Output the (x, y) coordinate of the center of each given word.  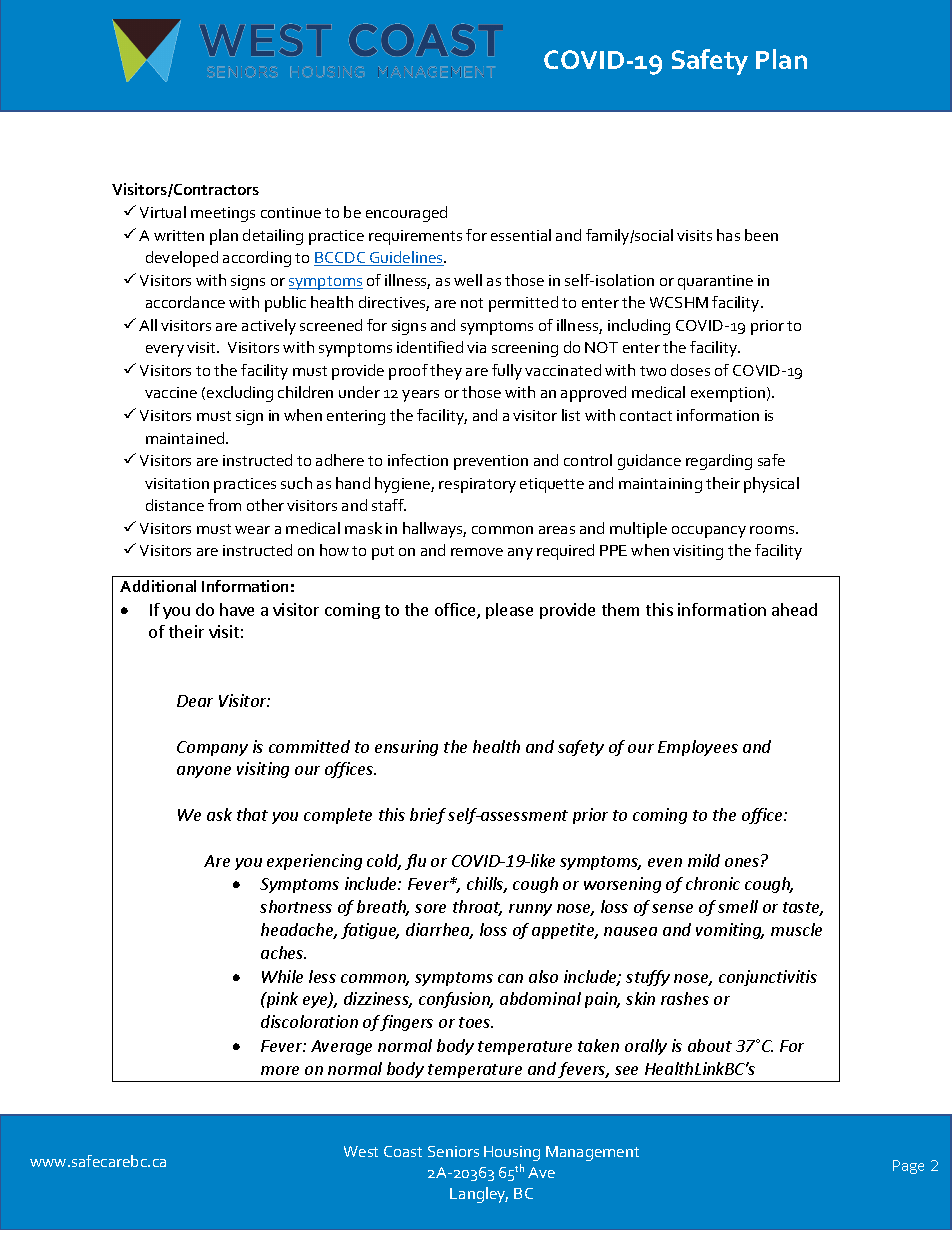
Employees (698, 748)
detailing (273, 237)
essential (521, 235)
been (761, 235)
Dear (195, 701)
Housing (512, 1153)
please (509, 611)
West (361, 1151)
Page (908, 1167)
